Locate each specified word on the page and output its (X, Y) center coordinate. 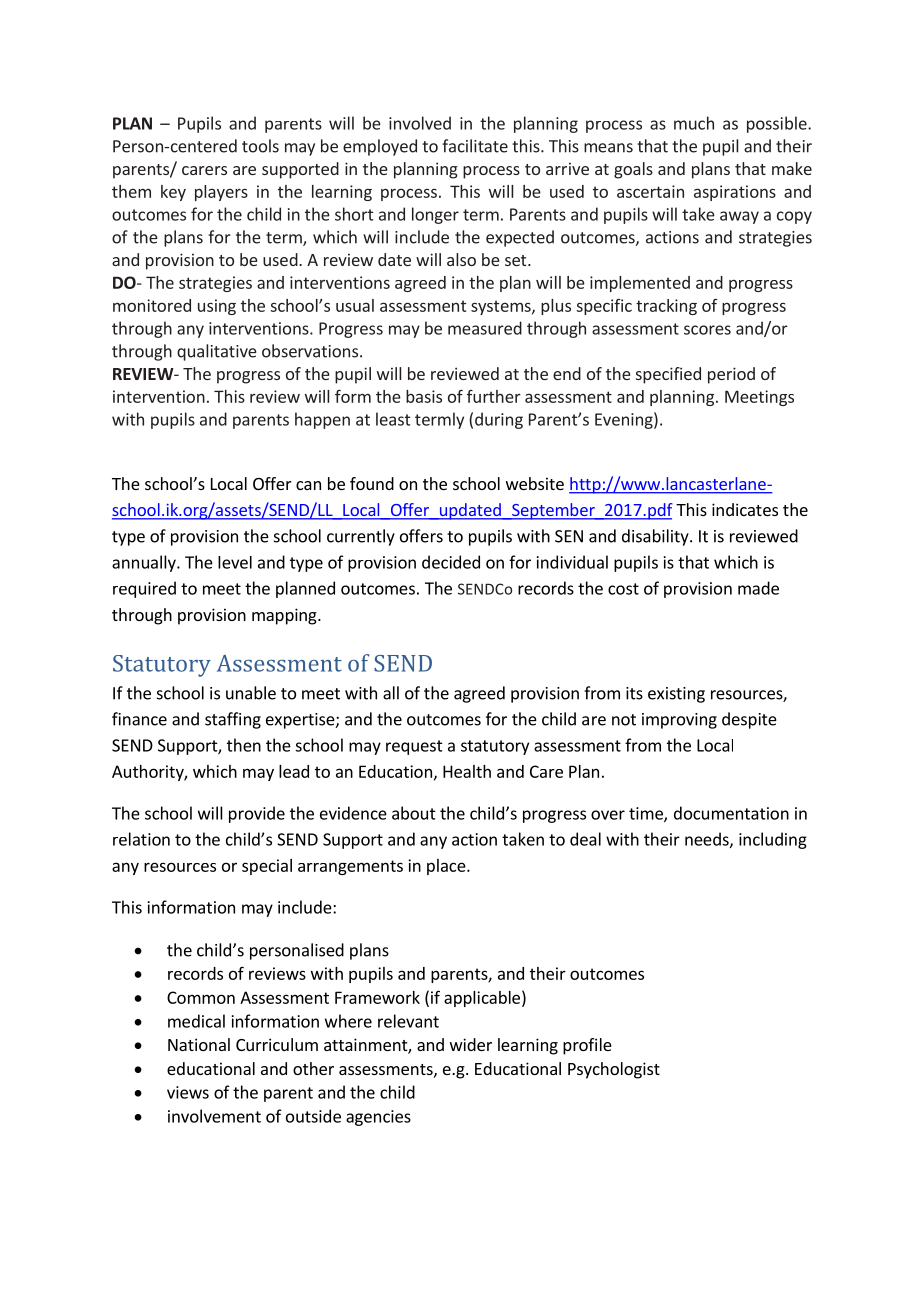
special (267, 867)
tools (260, 146)
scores (707, 330)
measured (485, 328)
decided (451, 562)
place (447, 867)
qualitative (217, 352)
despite (749, 720)
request (414, 747)
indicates (745, 509)
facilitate (475, 146)
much (694, 123)
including (773, 840)
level (235, 562)
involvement (214, 1116)
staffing (233, 720)
